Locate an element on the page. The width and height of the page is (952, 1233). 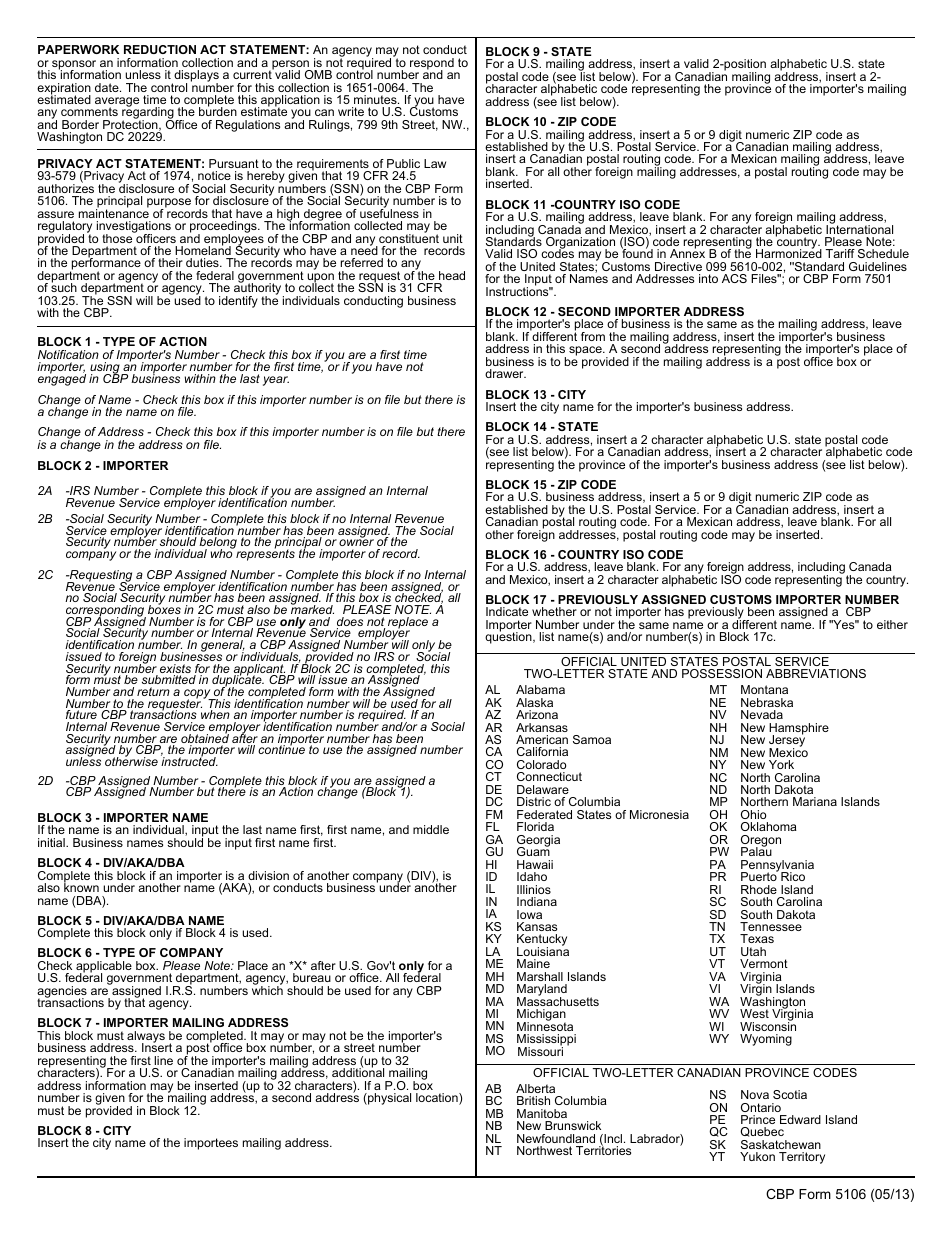
date is located at coordinates (108, 87).
